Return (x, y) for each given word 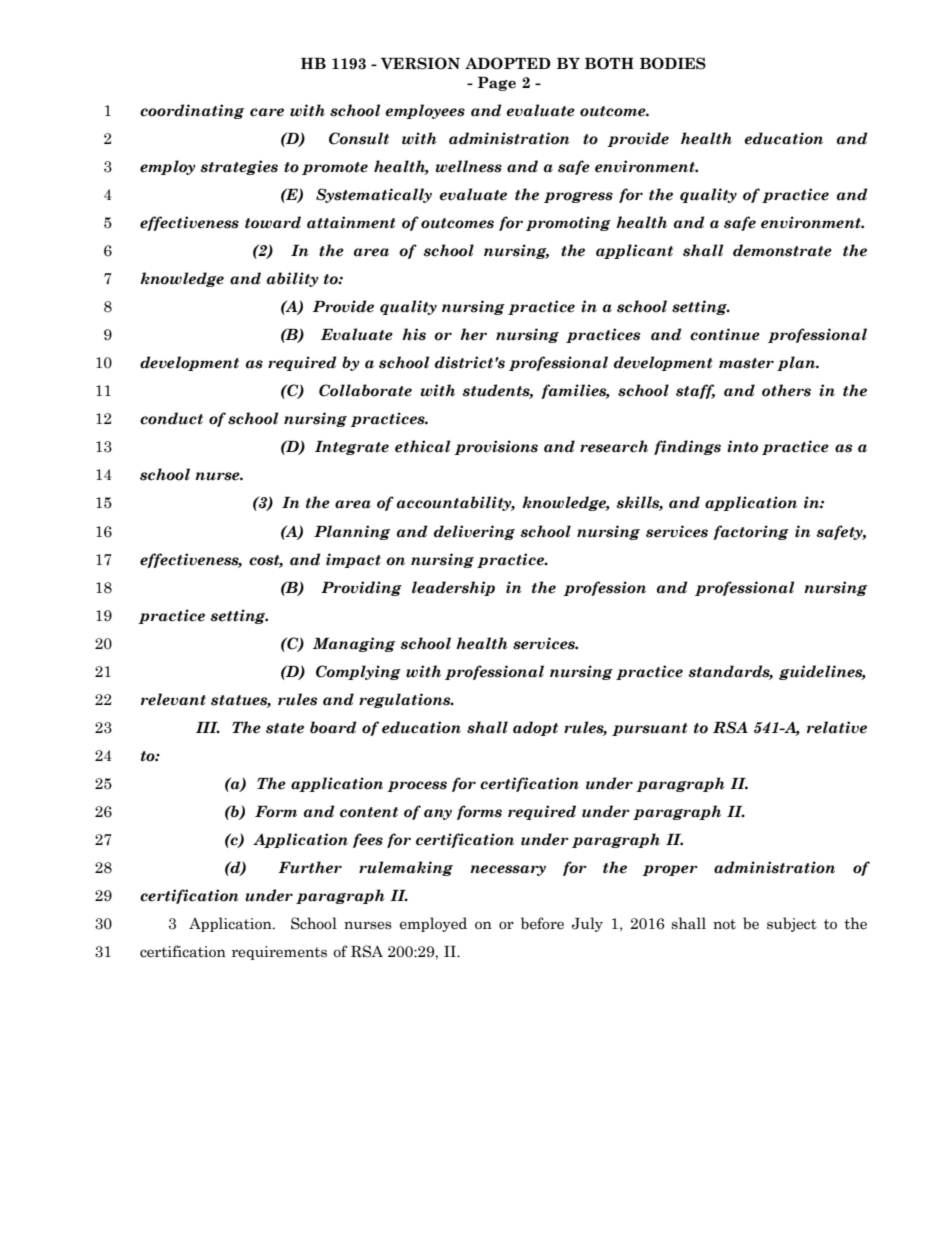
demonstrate (782, 250)
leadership (453, 588)
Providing (361, 588)
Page (497, 84)
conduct (171, 418)
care (267, 112)
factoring (751, 532)
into (742, 446)
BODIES (673, 63)
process (417, 786)
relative (837, 727)
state (285, 728)
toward (273, 222)
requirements (279, 953)
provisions (496, 447)
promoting (568, 223)
